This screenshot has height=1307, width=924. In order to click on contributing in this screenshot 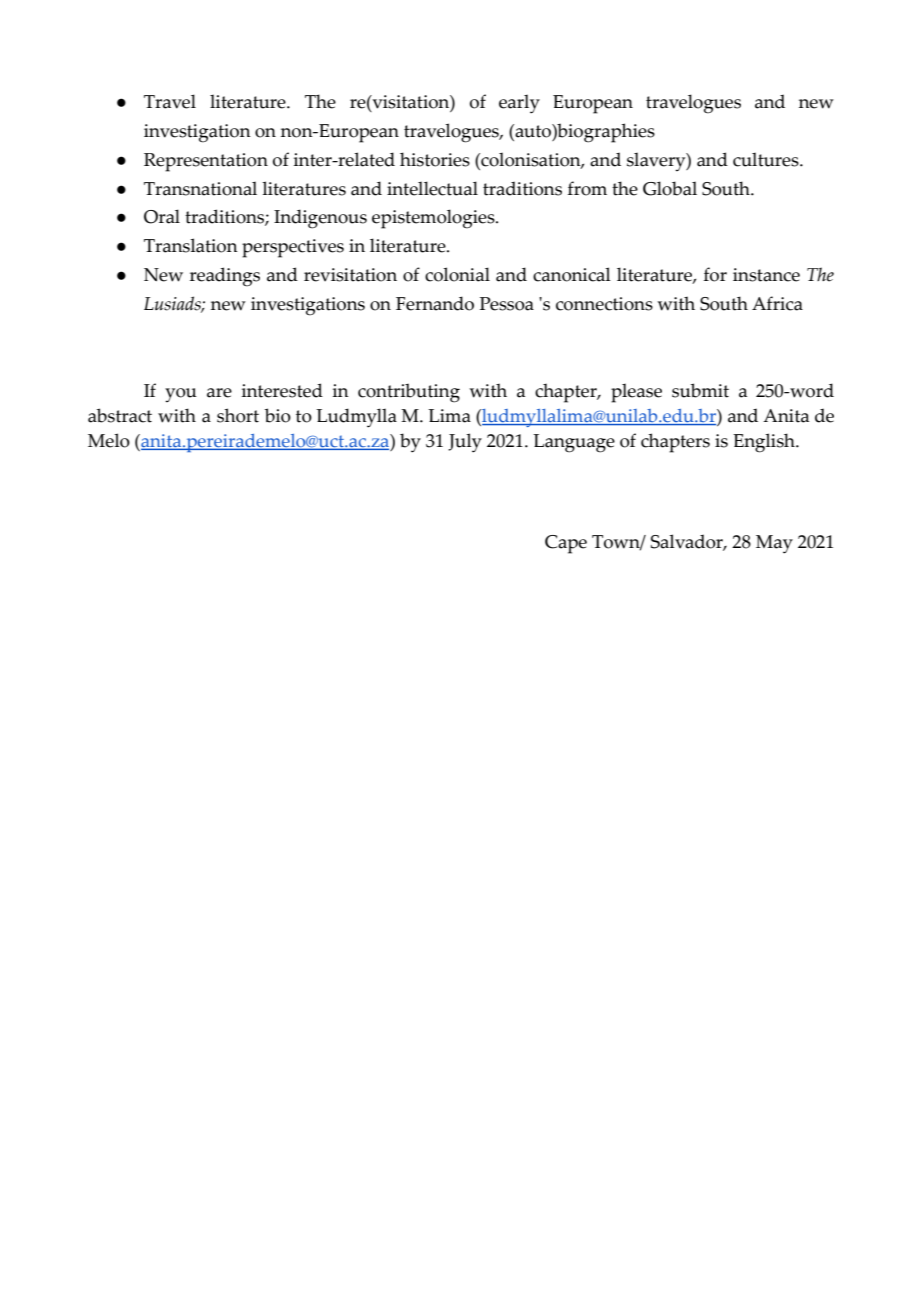, I will do `click(409, 393)`.
